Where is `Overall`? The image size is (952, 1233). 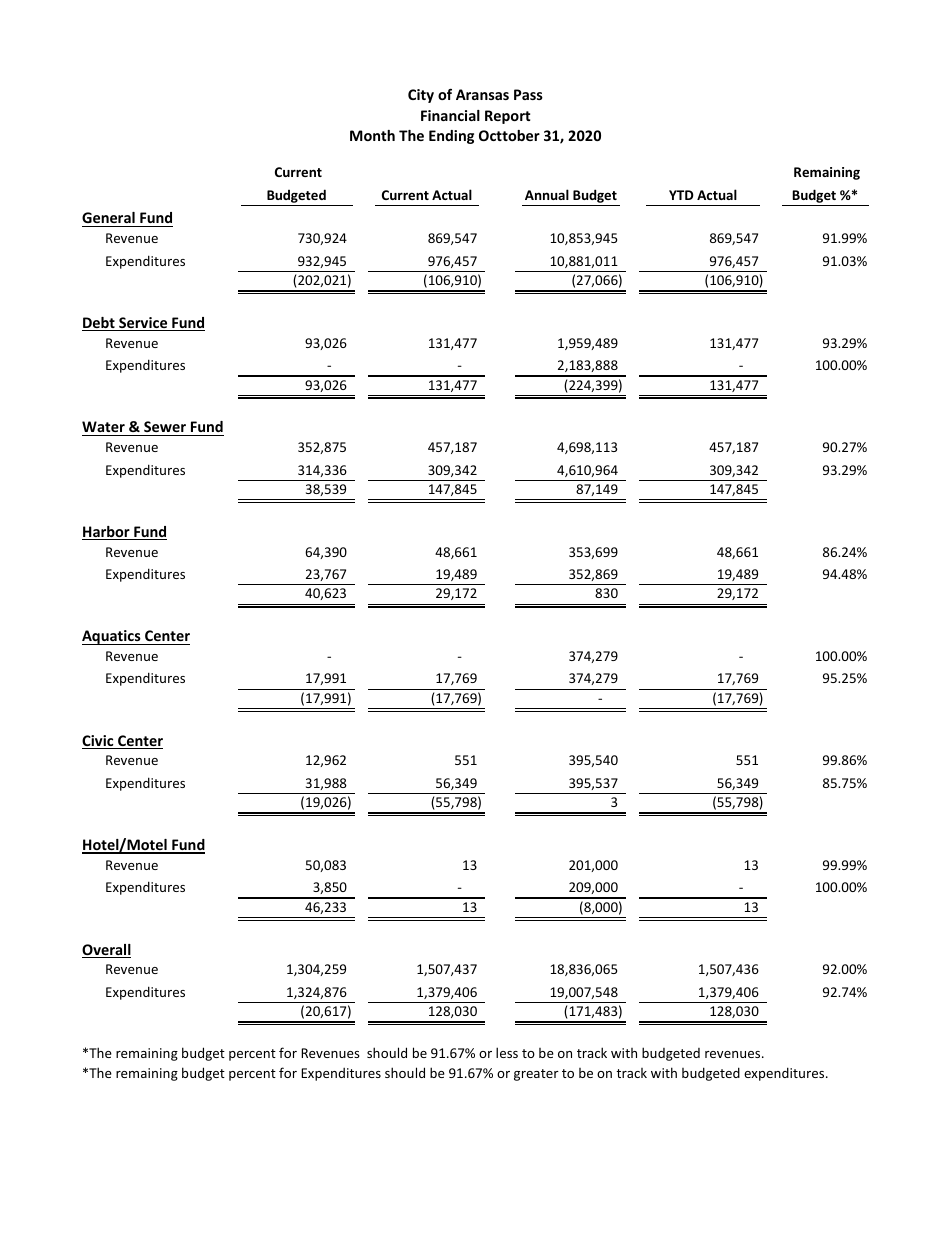 Overall is located at coordinates (106, 951).
